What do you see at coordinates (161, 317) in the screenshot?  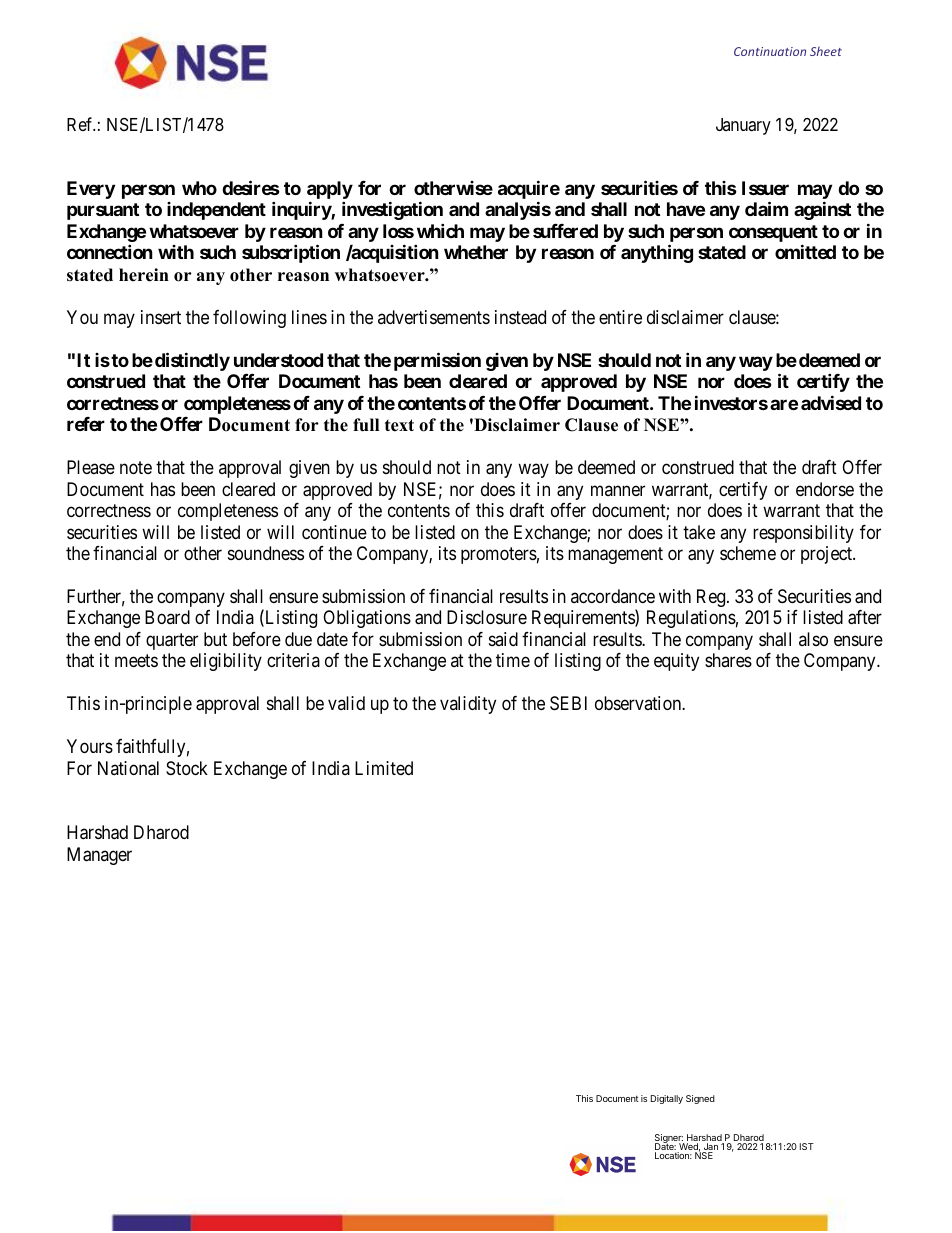 I see `insert` at bounding box center [161, 317].
